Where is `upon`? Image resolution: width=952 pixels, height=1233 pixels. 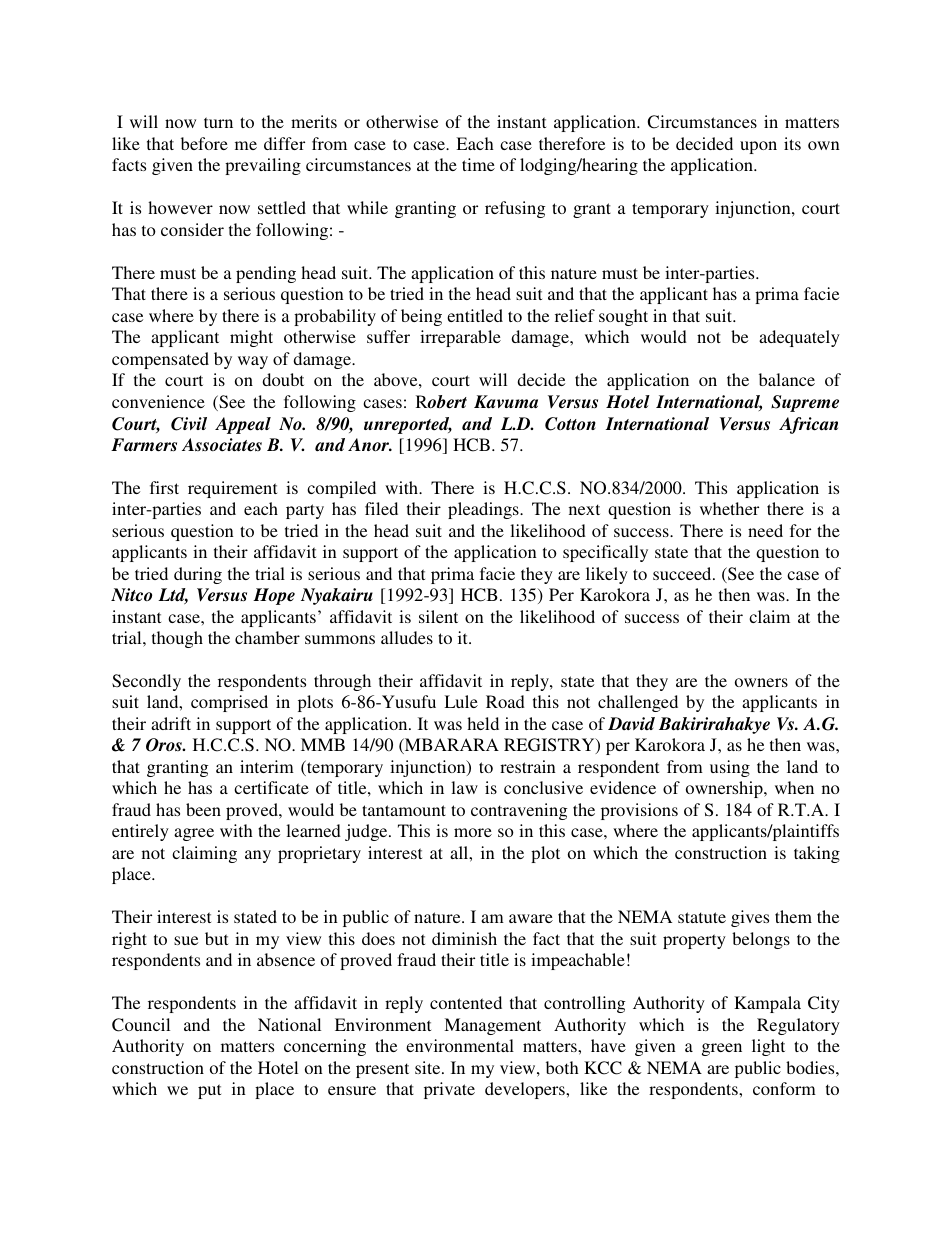 upon is located at coordinates (758, 147).
